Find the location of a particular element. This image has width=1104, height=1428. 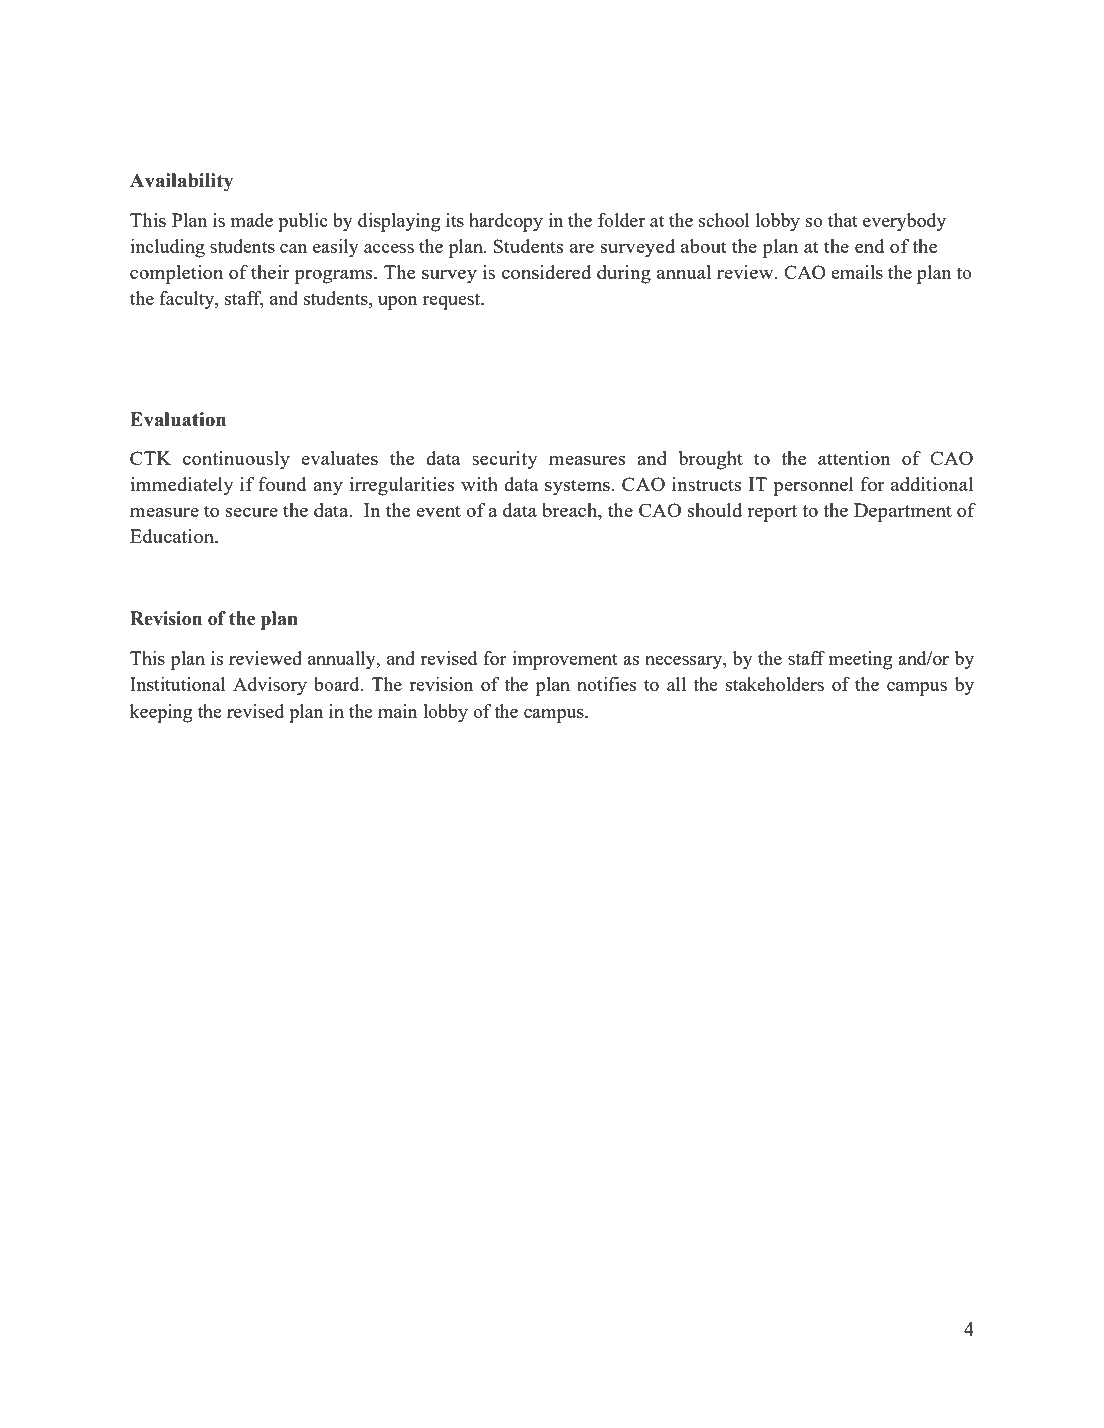

emails is located at coordinates (857, 272).
